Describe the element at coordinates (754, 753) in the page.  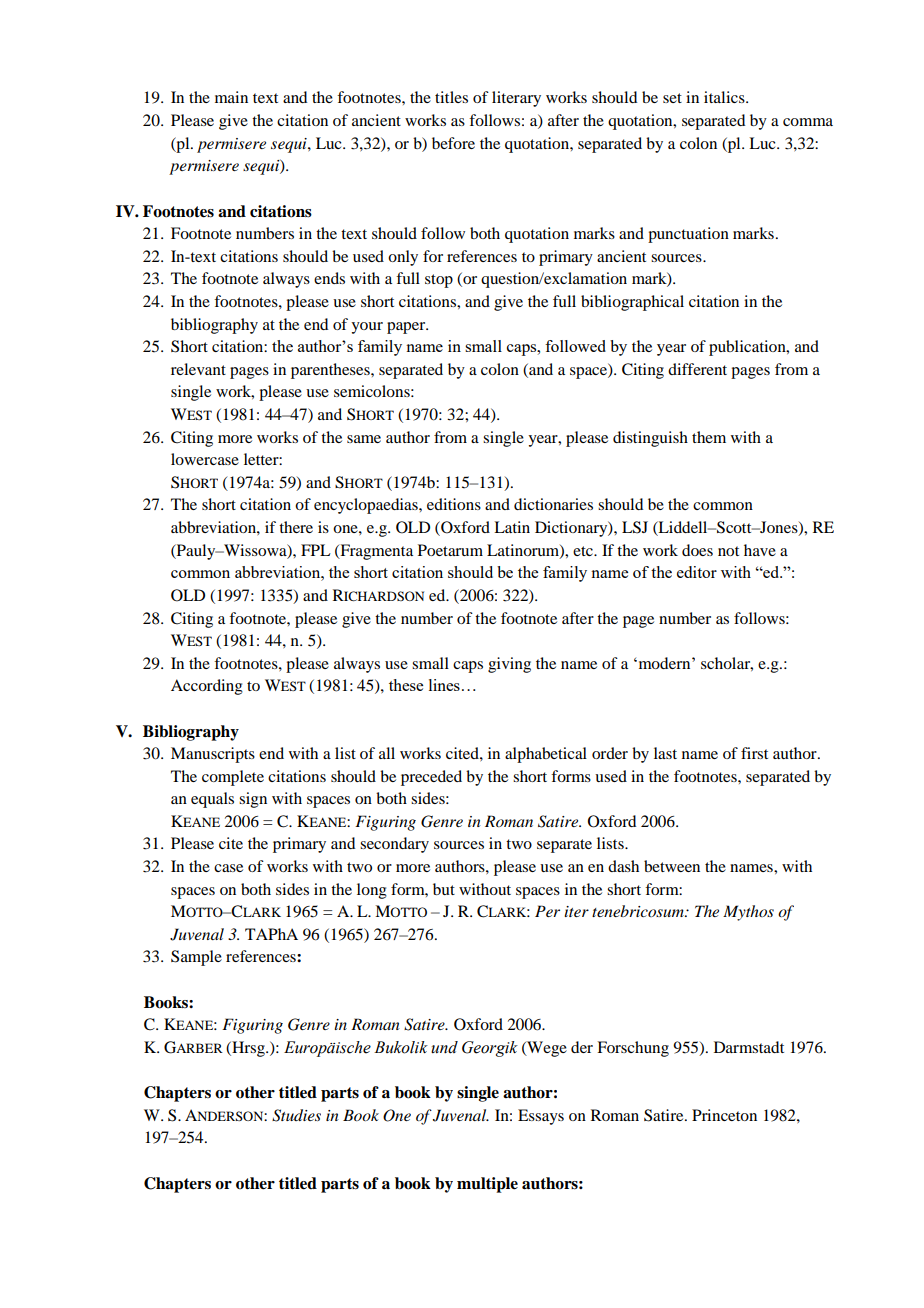
I see `first` at that location.
